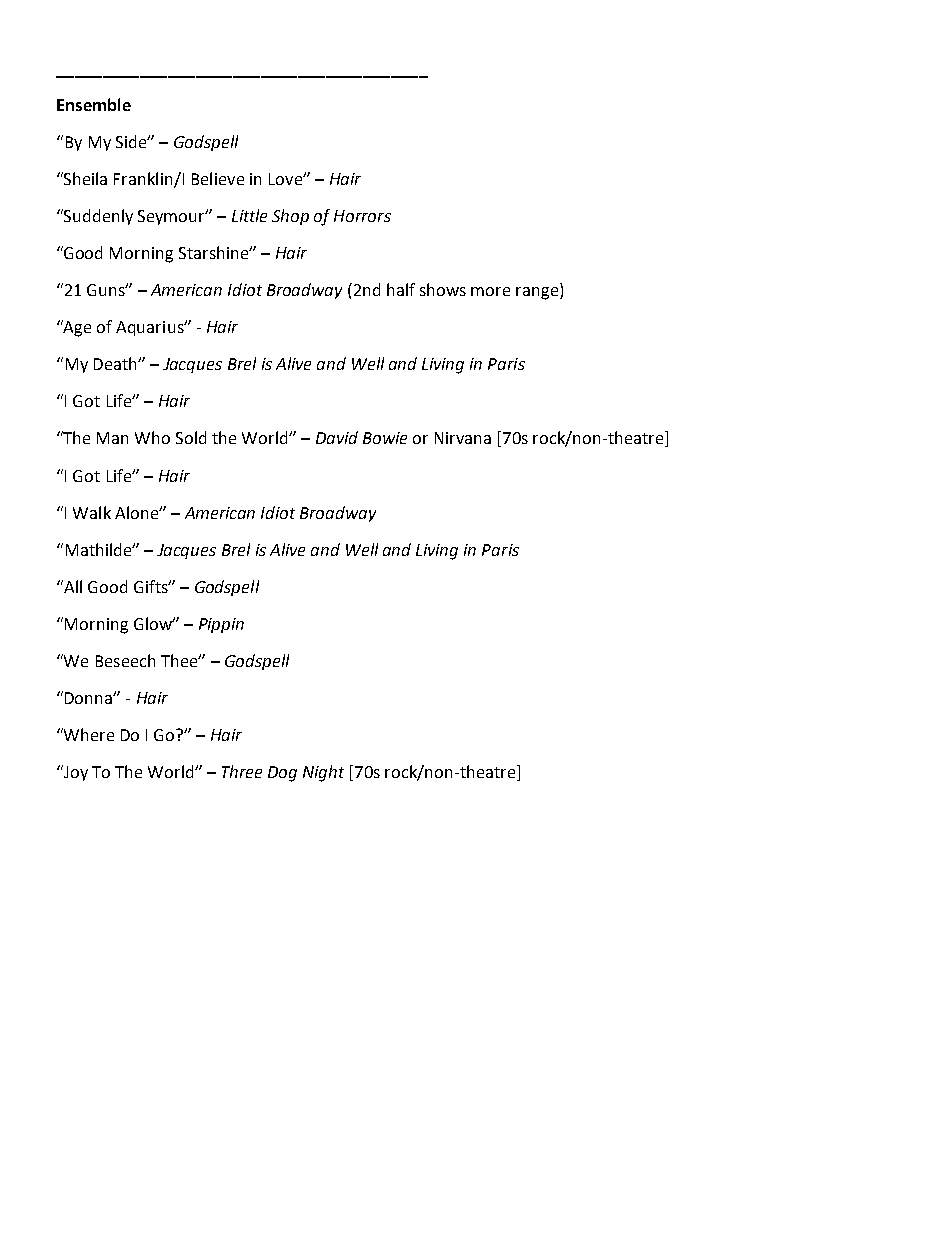 Image resolution: width=952 pixels, height=1233 pixels. I want to click on Where, so click(88, 734).
